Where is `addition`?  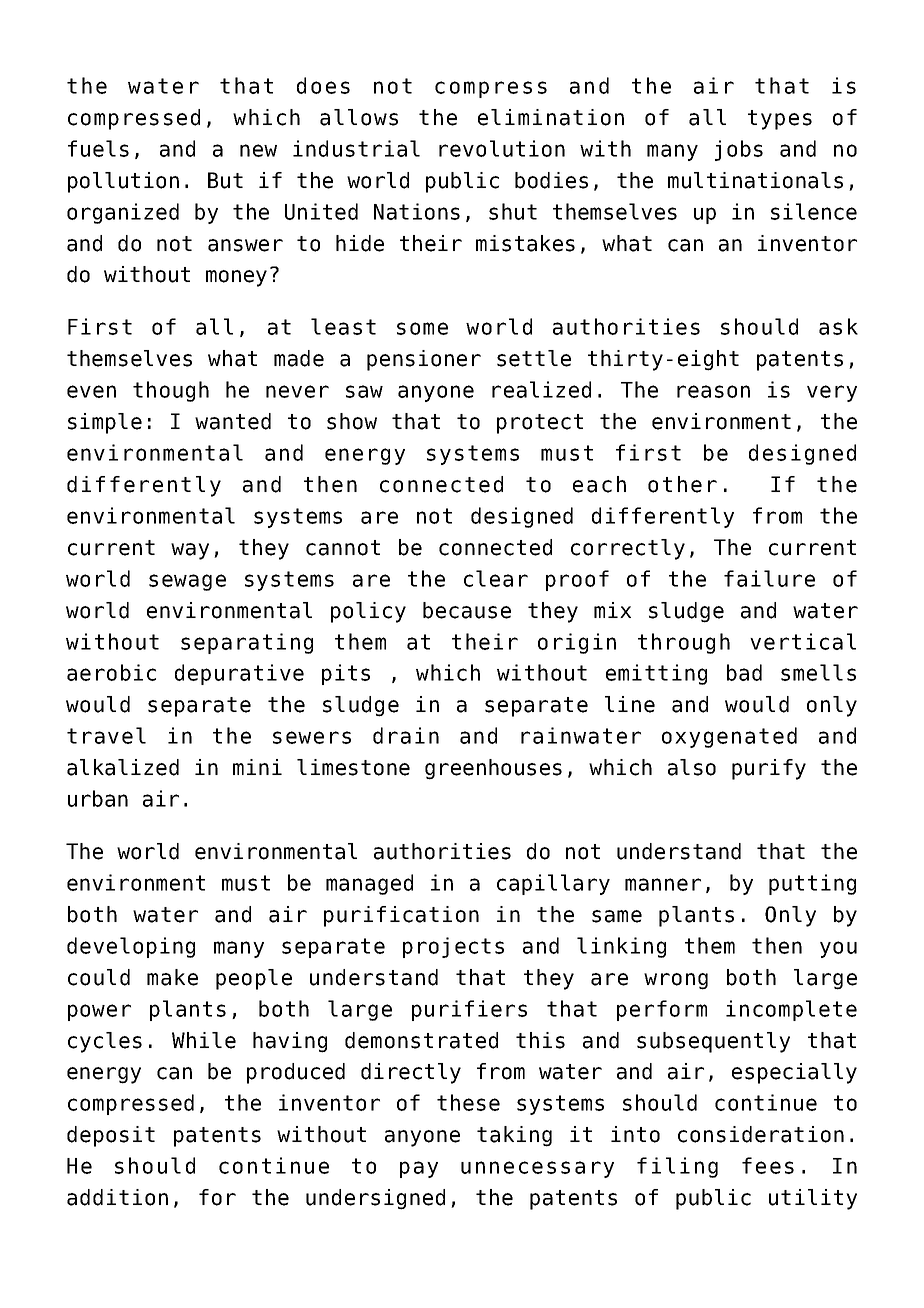 addition is located at coordinates (117, 1197).
